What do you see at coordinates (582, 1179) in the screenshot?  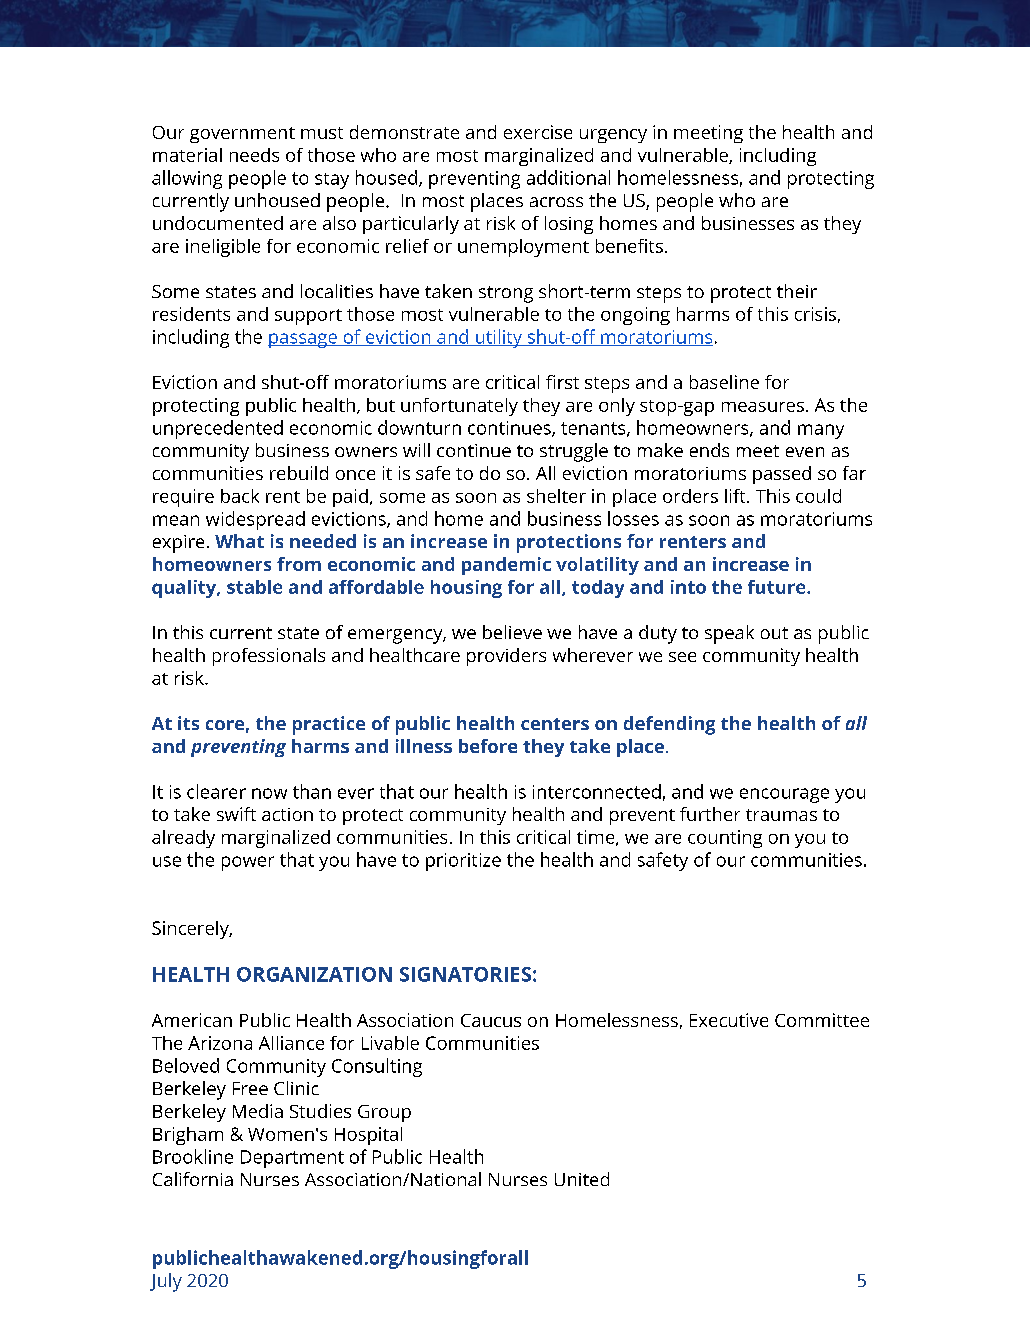 I see `United` at bounding box center [582, 1179].
